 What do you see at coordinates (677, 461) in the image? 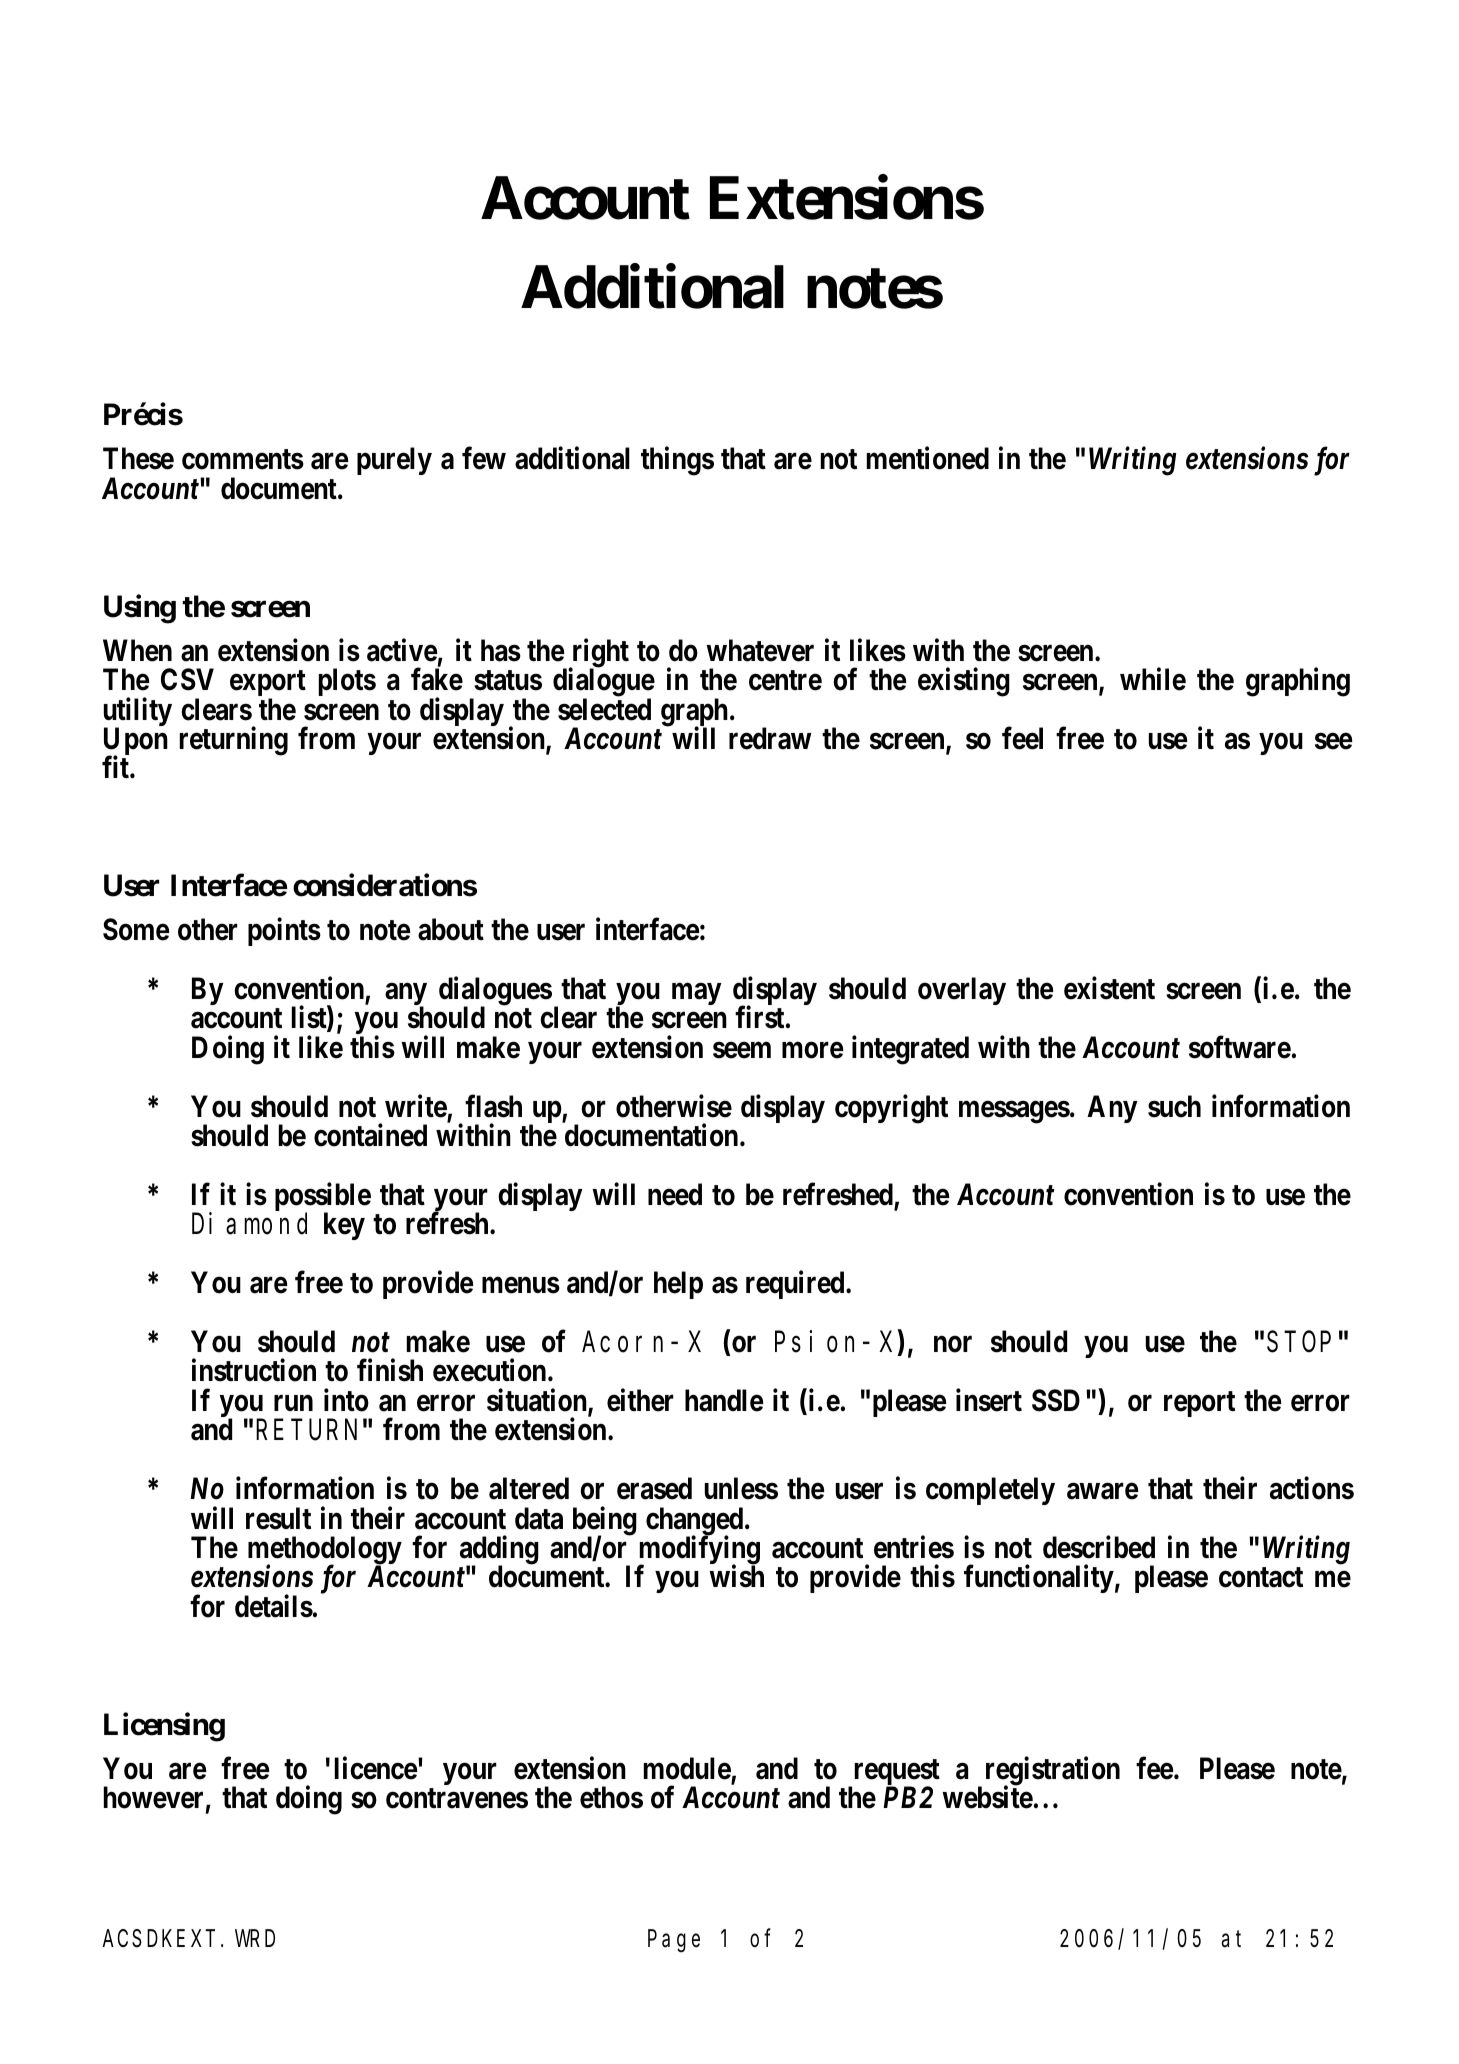
I see `things` at bounding box center [677, 461].
